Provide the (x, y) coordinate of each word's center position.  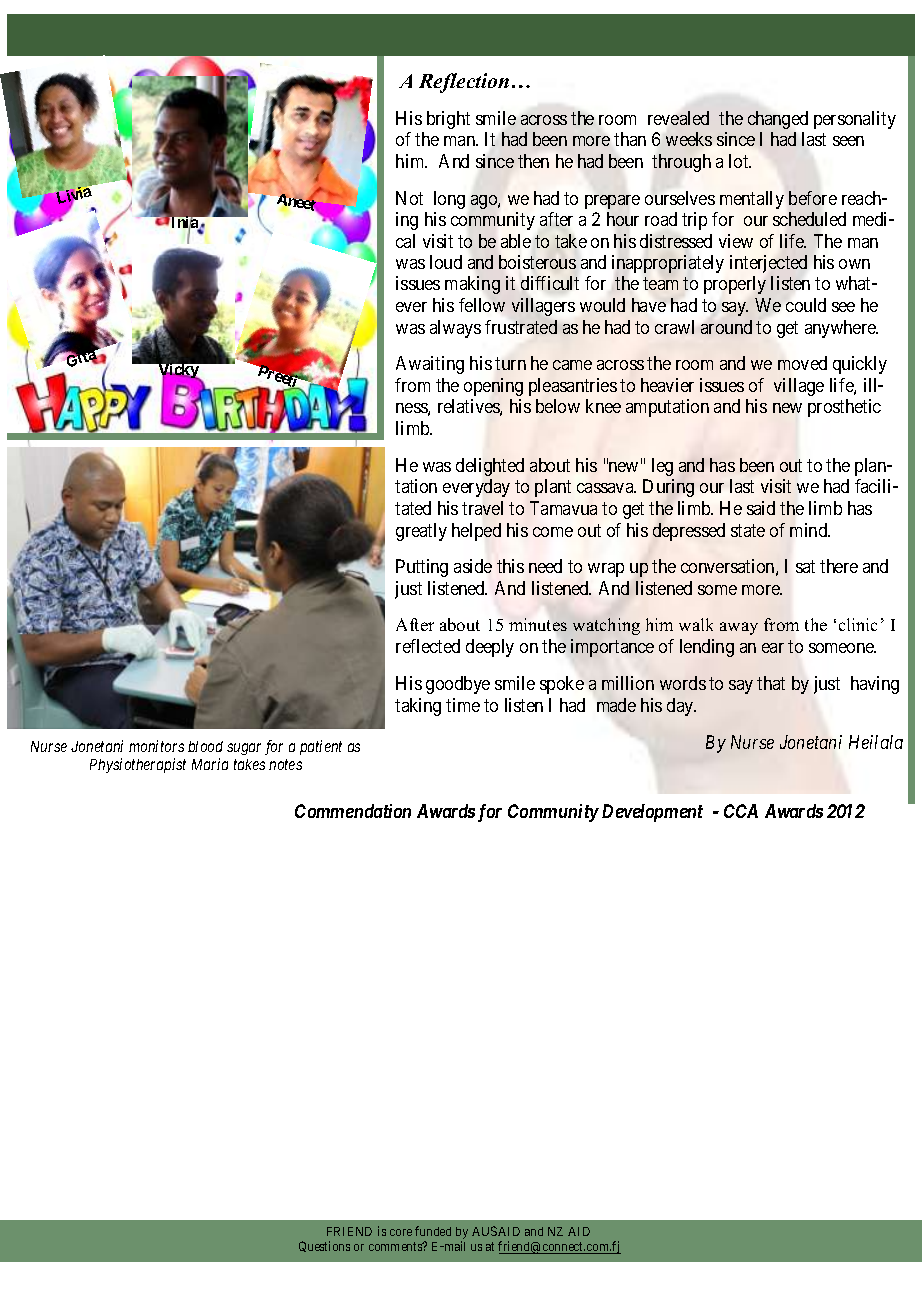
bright (448, 120)
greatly (421, 532)
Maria (210, 764)
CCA (741, 811)
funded (433, 1231)
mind (810, 530)
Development (652, 813)
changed (778, 120)
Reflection (464, 83)
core (401, 1232)
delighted (490, 467)
